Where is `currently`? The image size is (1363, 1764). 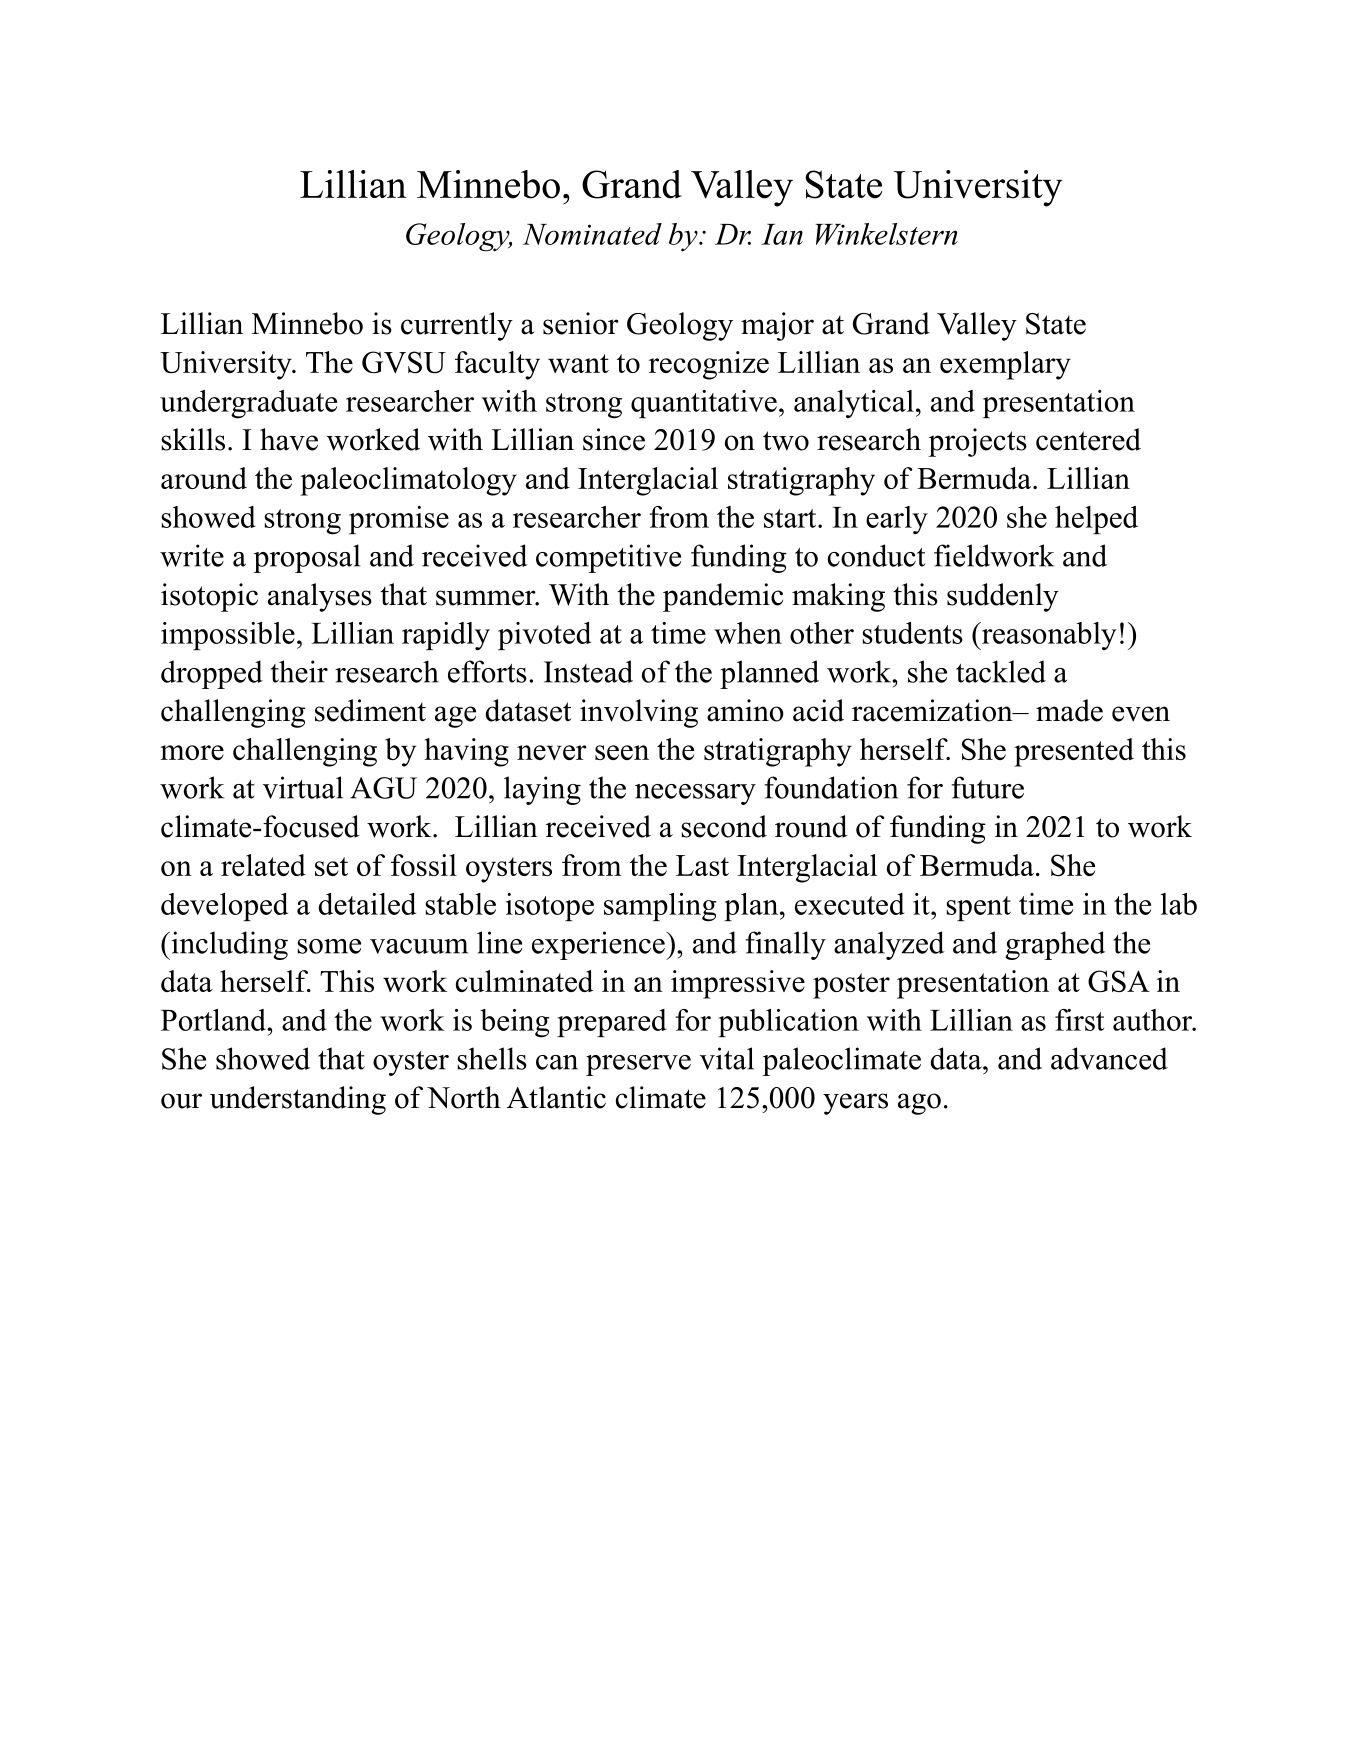
currently is located at coordinates (457, 326).
